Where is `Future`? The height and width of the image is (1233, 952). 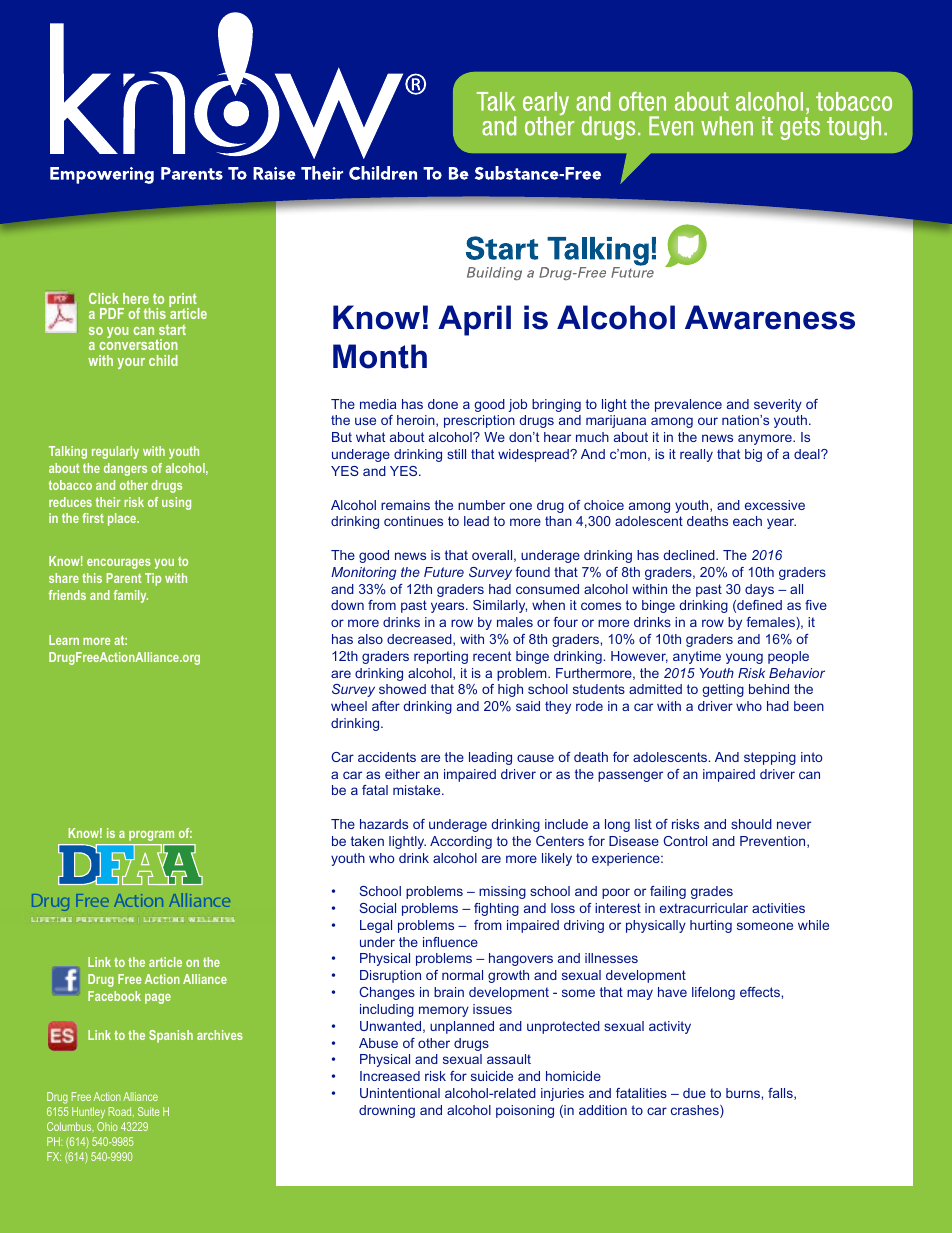 Future is located at coordinates (444, 572).
